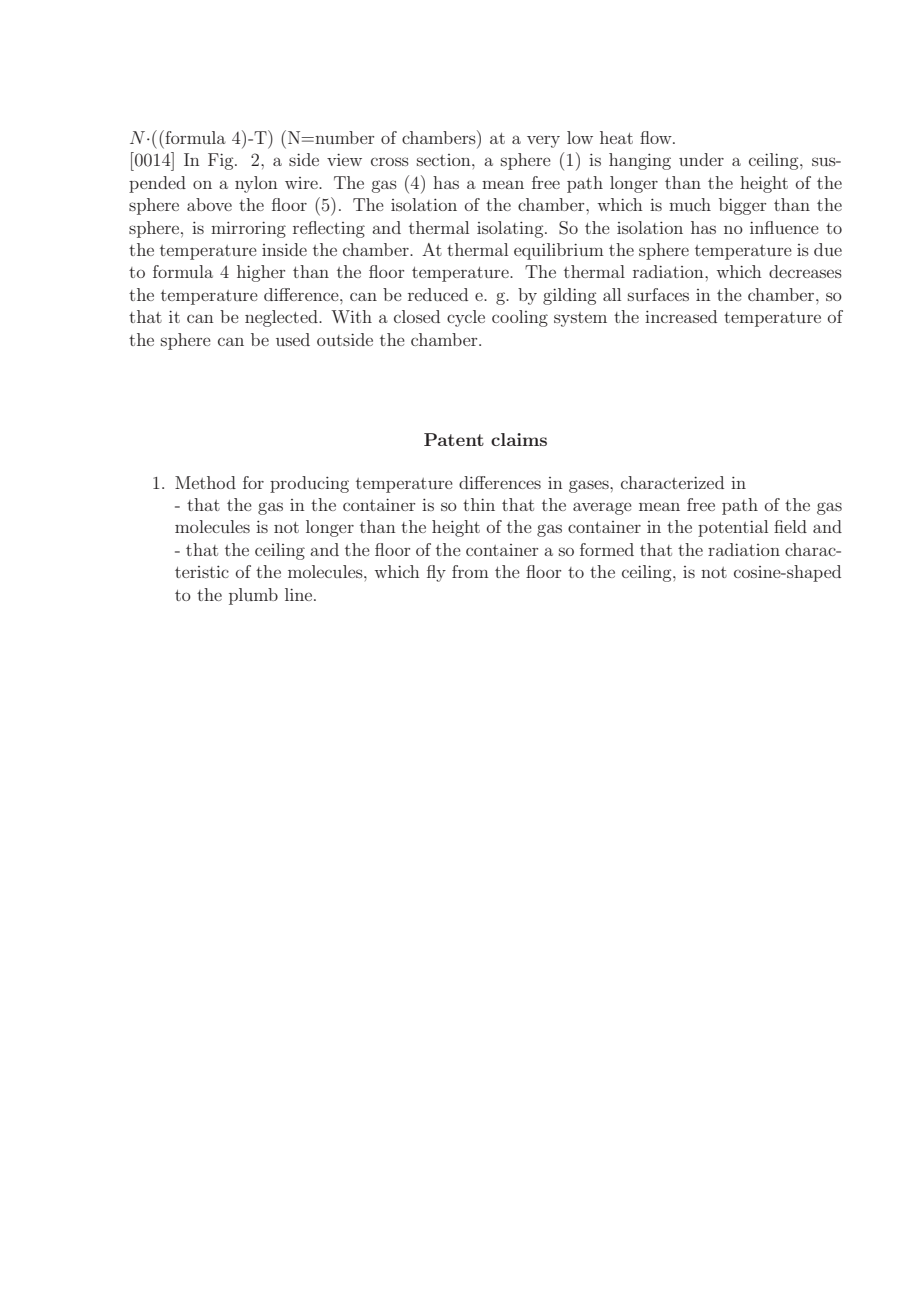 The image size is (924, 1308). I want to click on cooling, so click(520, 318).
